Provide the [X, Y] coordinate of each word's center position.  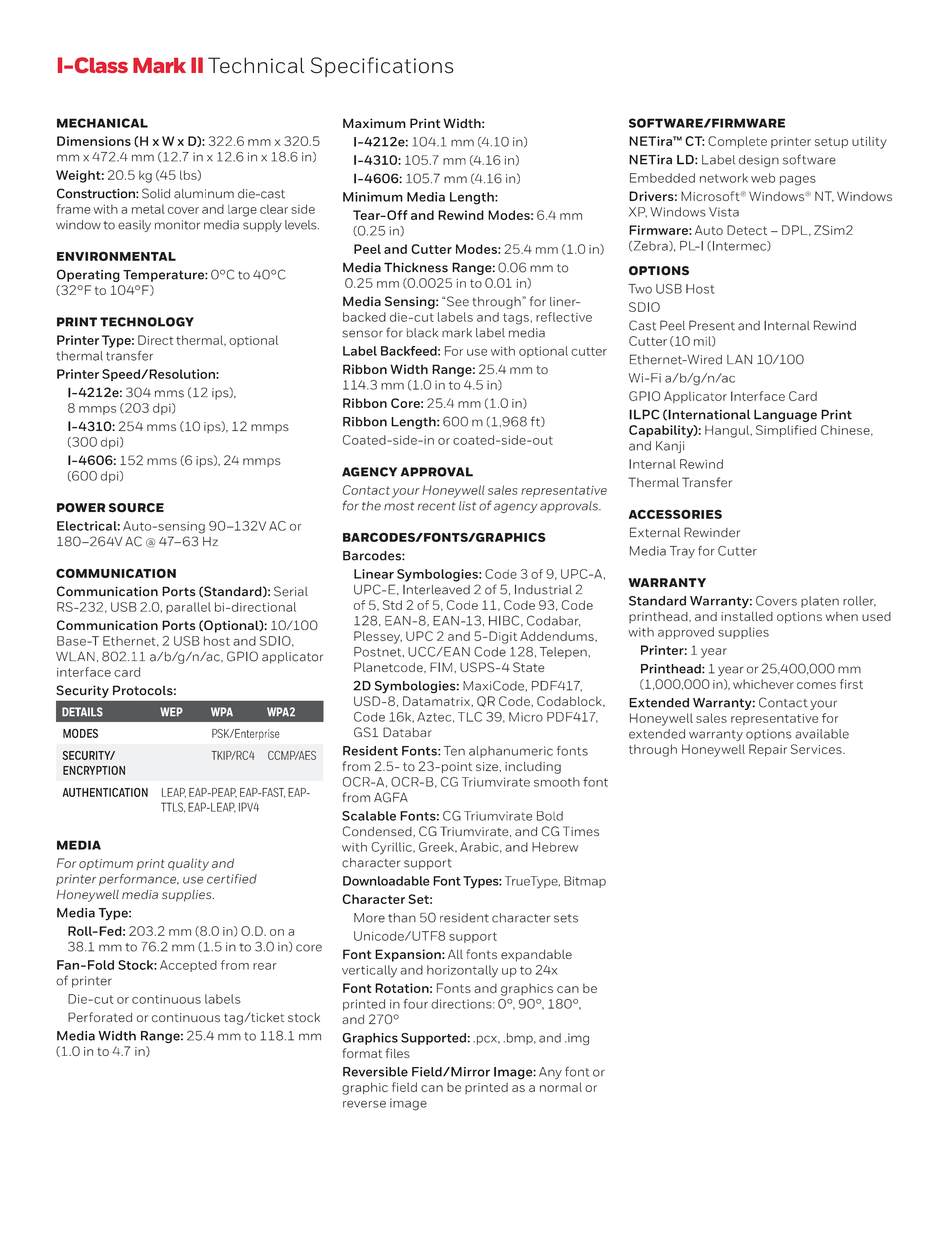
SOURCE [136, 508]
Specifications [382, 67]
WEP [171, 711]
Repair [768, 750]
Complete [737, 142]
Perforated [100, 1017]
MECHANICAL [102, 123]
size [488, 766]
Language [785, 415]
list [467, 506]
